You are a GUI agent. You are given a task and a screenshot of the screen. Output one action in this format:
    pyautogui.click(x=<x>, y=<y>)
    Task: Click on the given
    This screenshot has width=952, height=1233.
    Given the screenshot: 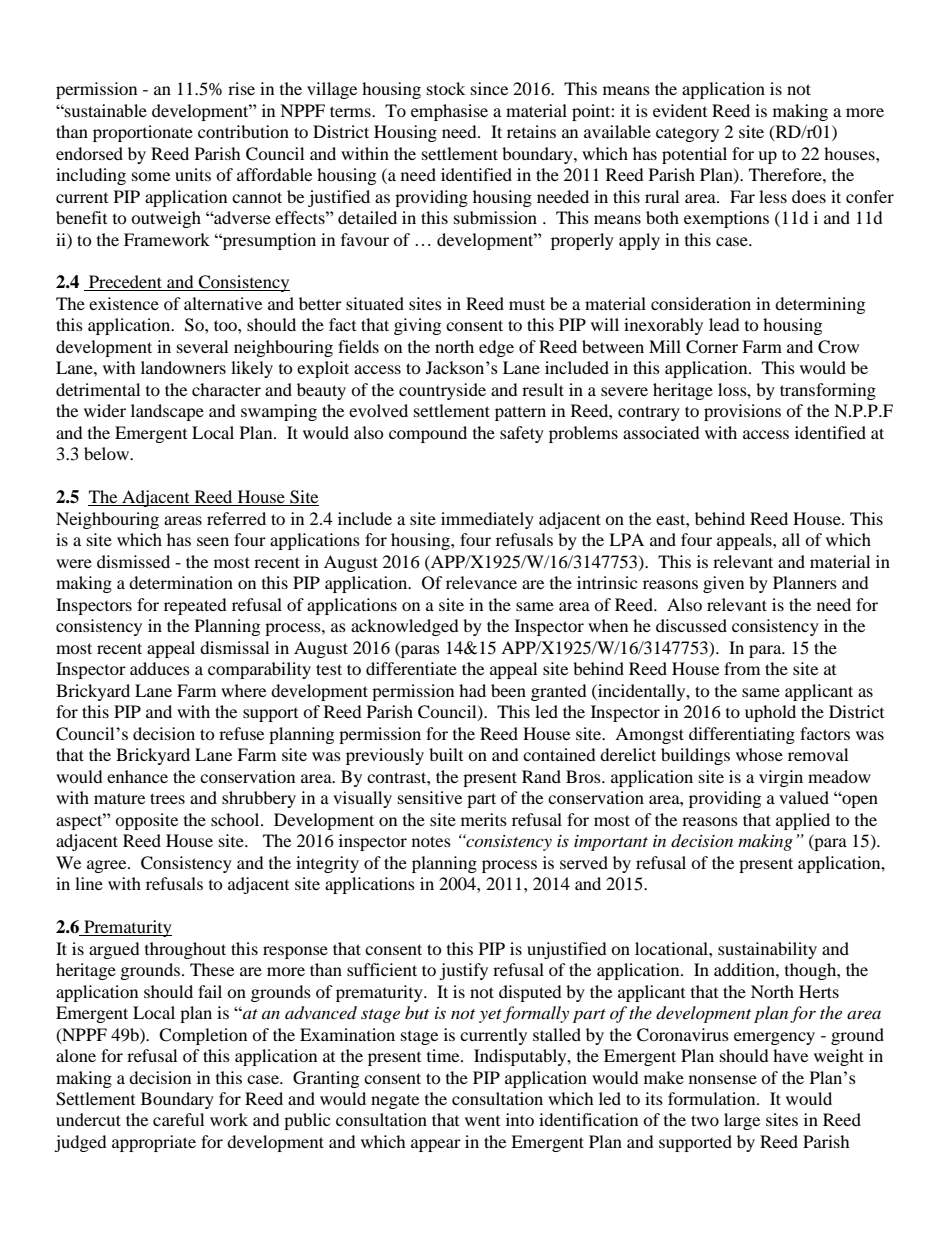 What is the action you would take?
    pyautogui.click(x=723, y=584)
